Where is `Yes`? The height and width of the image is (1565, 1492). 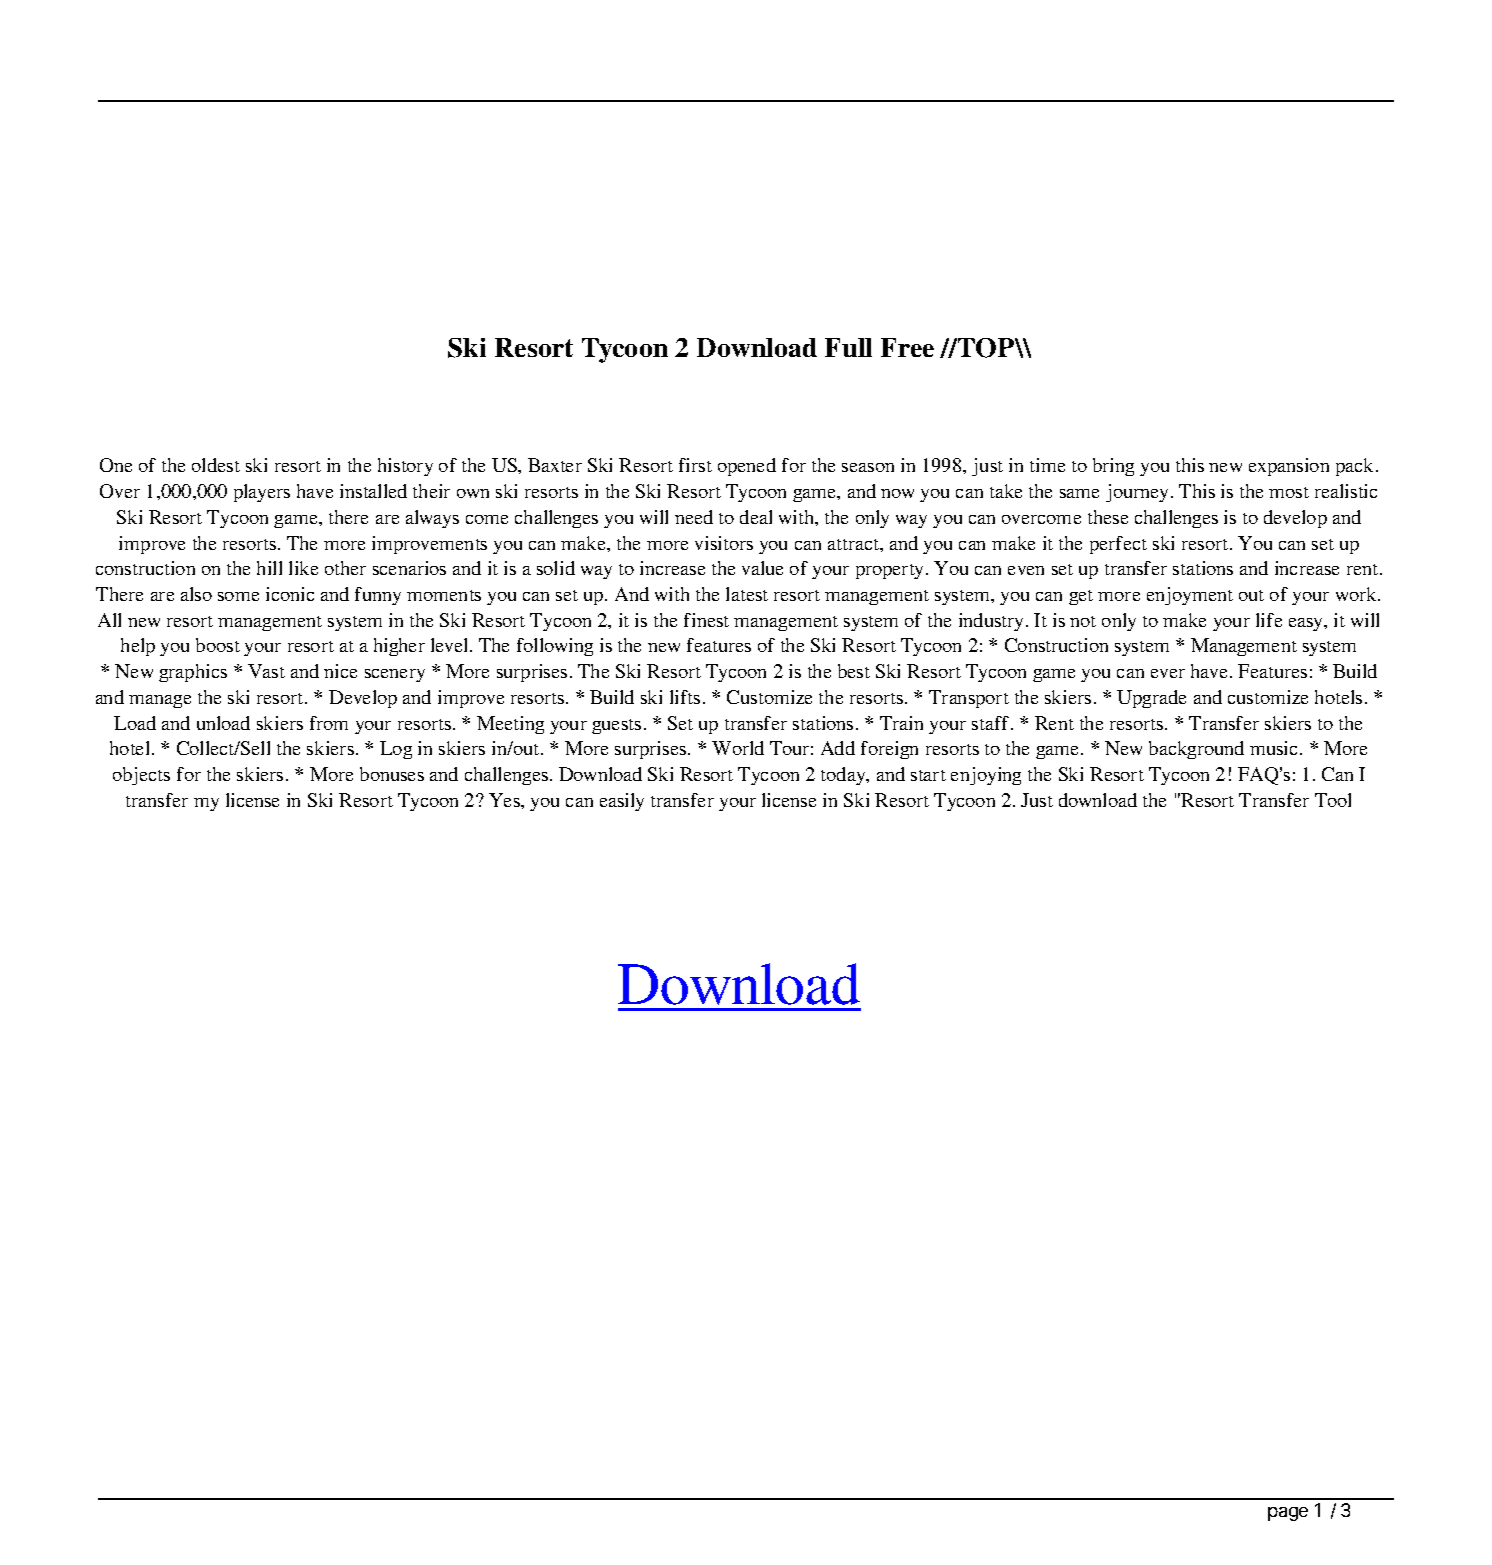 Yes is located at coordinates (505, 800).
